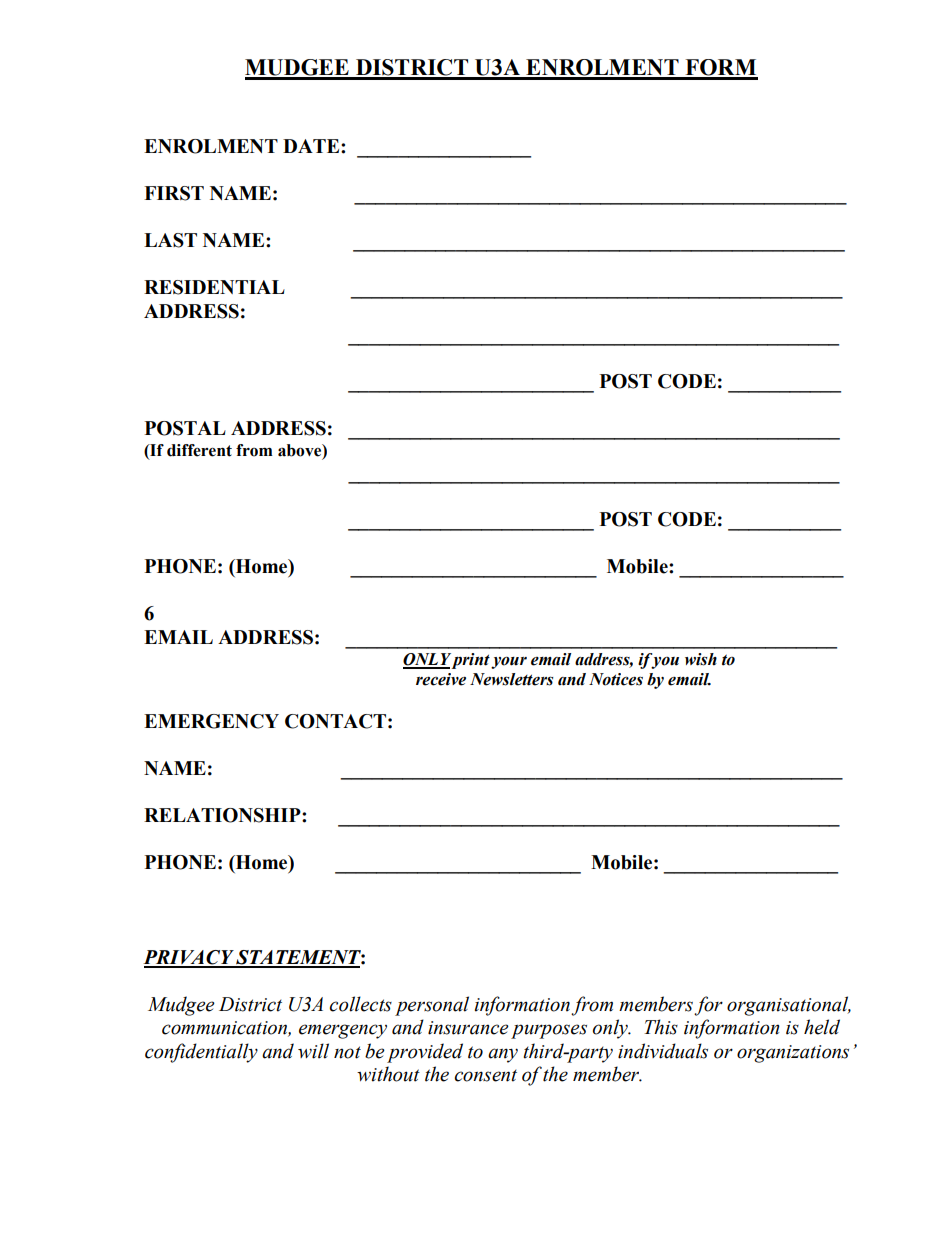 The width and height of the screenshot is (952, 1233). What do you see at coordinates (793, 1054) in the screenshot?
I see `organizations` at bounding box center [793, 1054].
